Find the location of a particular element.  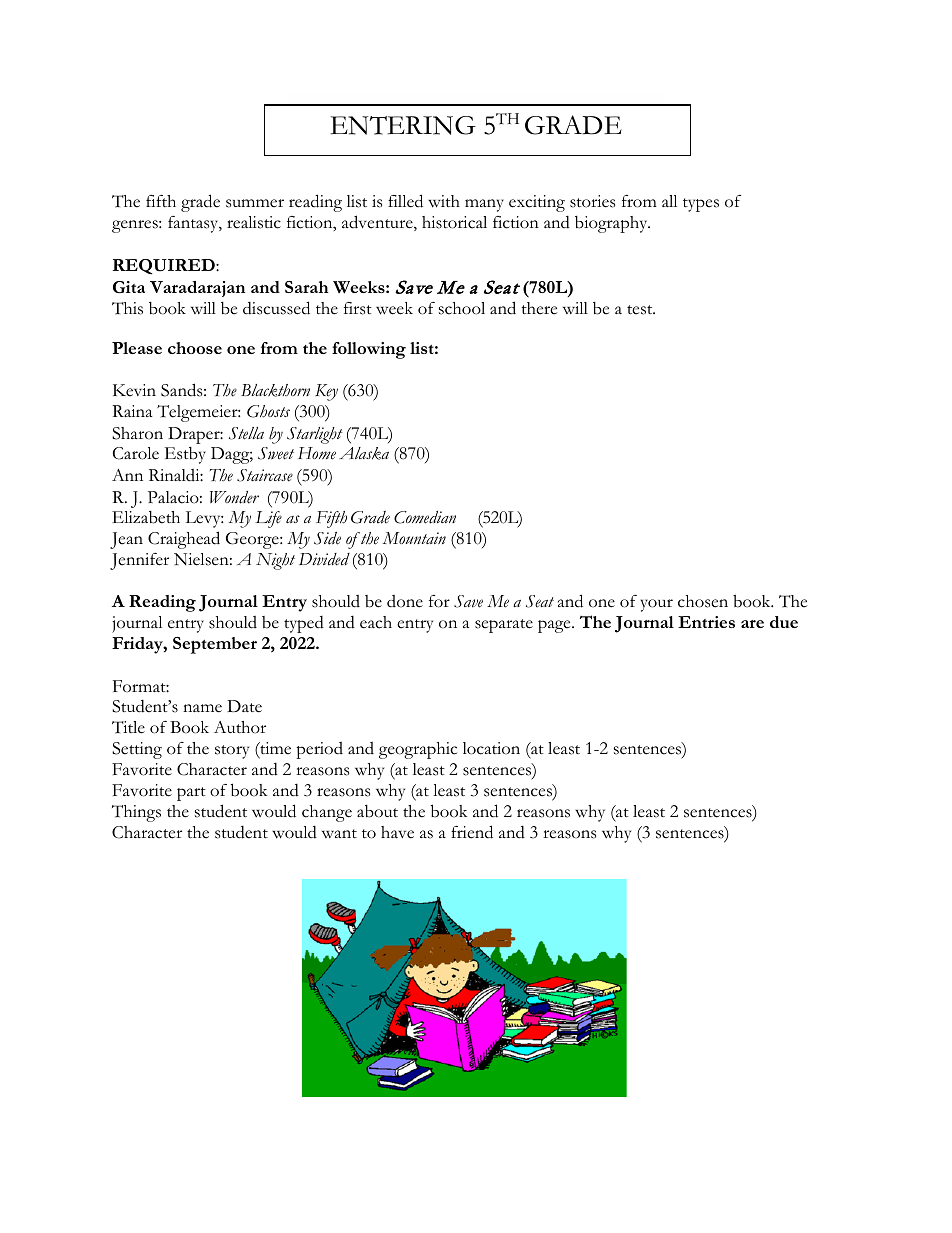

ENTERING is located at coordinates (403, 125).
